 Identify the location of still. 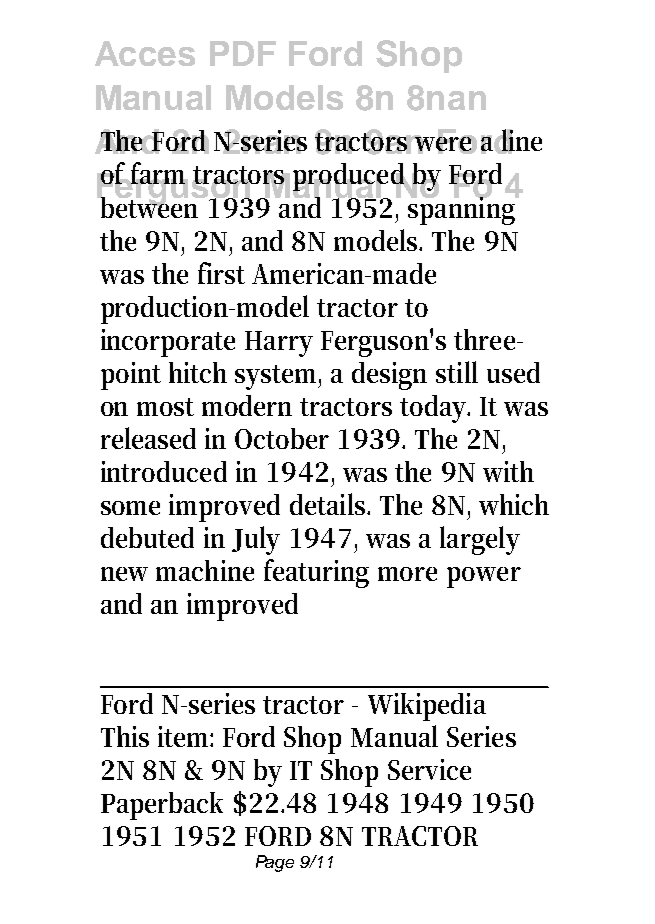
(457, 372).
